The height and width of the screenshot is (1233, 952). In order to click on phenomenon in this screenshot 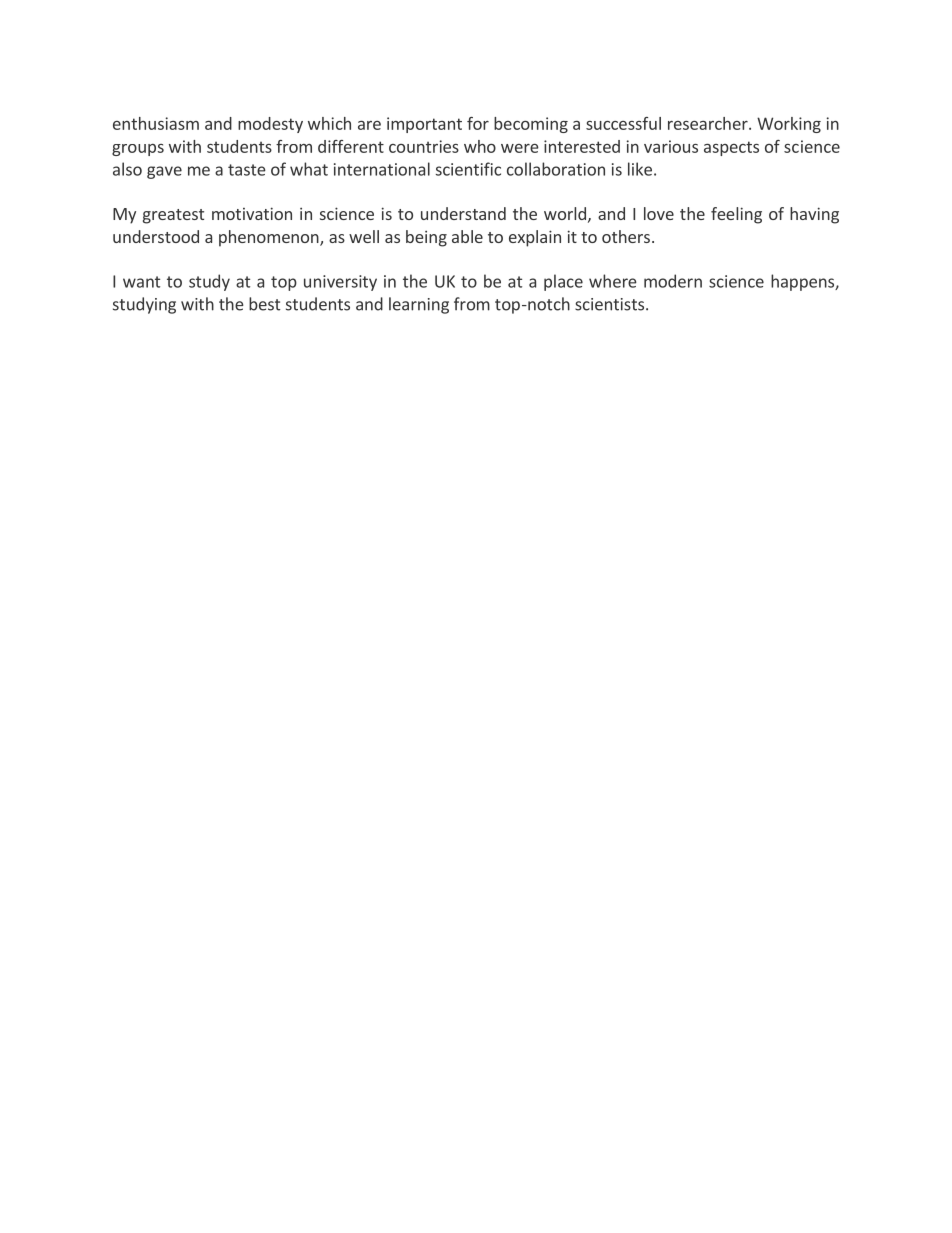, I will do `click(270, 238)`.
